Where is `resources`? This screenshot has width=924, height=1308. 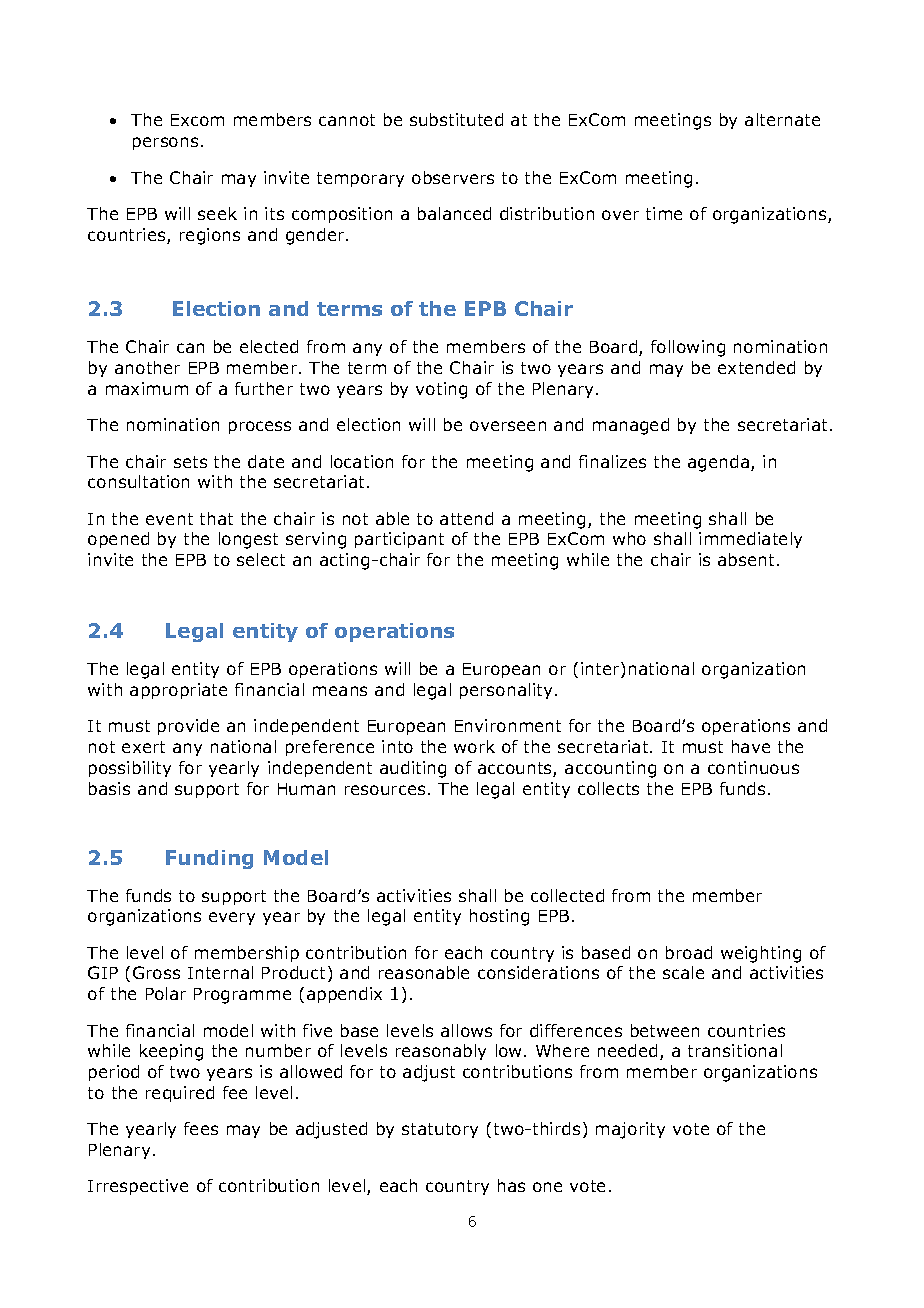 resources is located at coordinates (385, 790).
